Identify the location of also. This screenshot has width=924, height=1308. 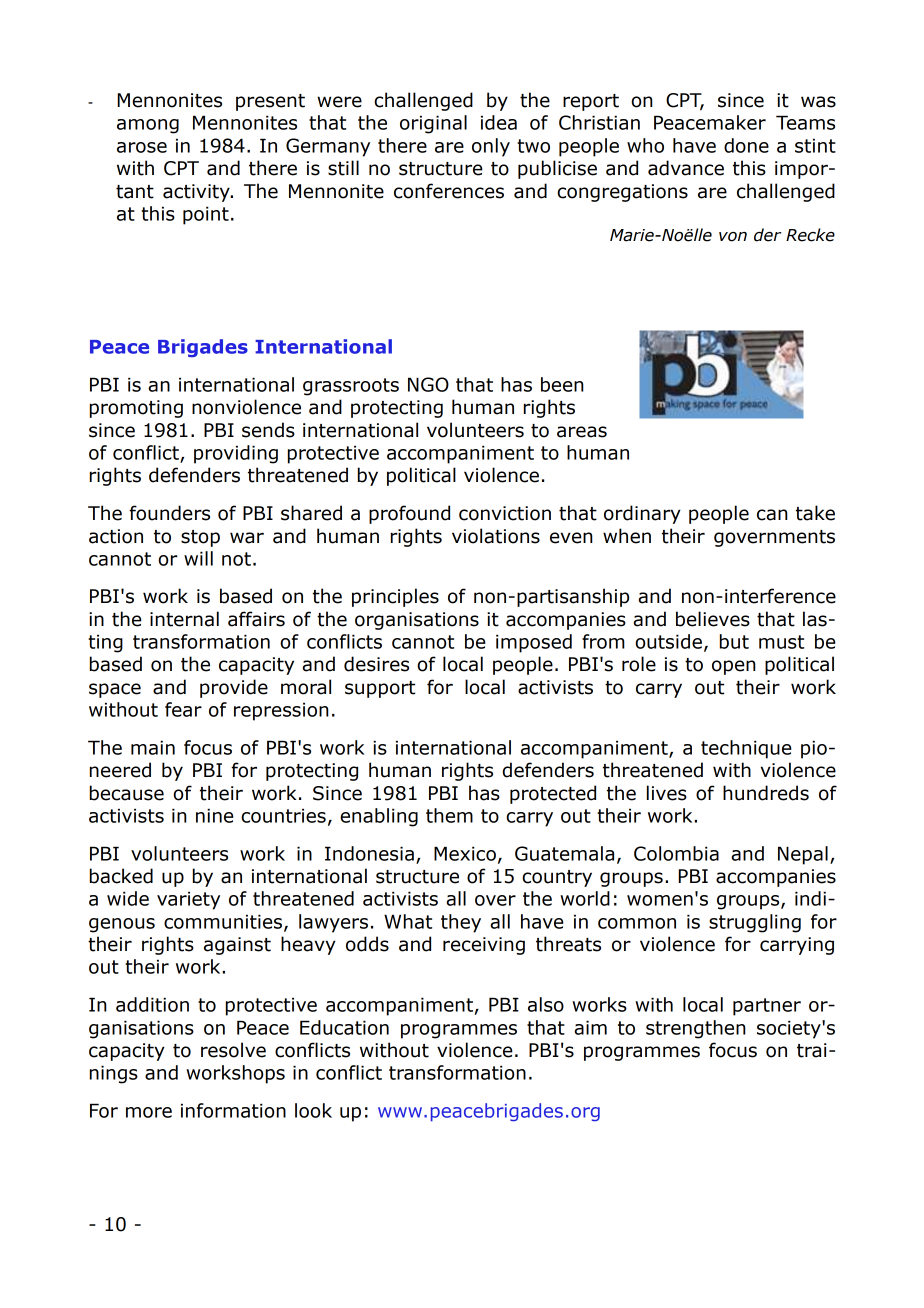
(546, 1004).
